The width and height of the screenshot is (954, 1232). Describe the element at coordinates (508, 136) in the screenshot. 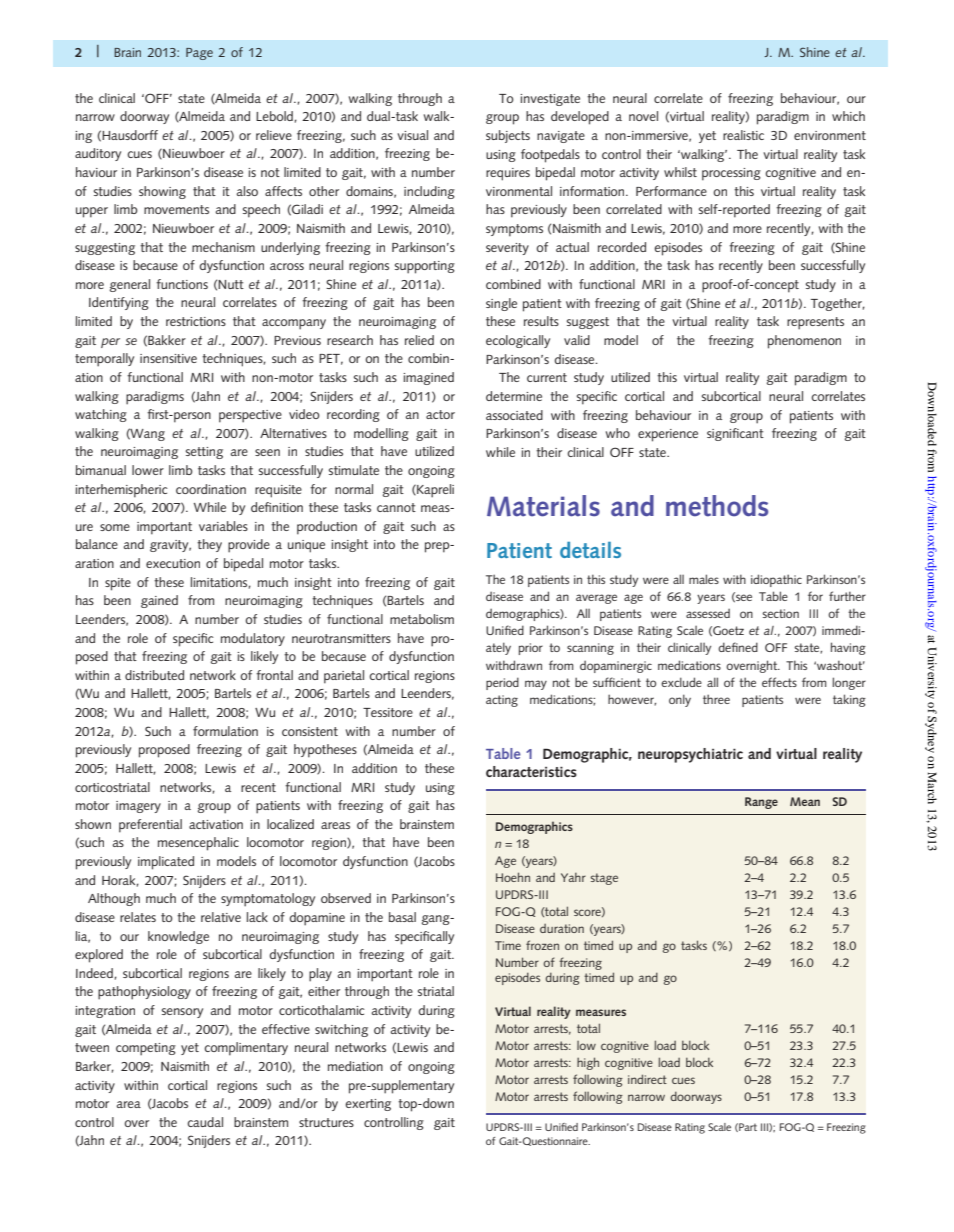

I see `subjects` at that location.
